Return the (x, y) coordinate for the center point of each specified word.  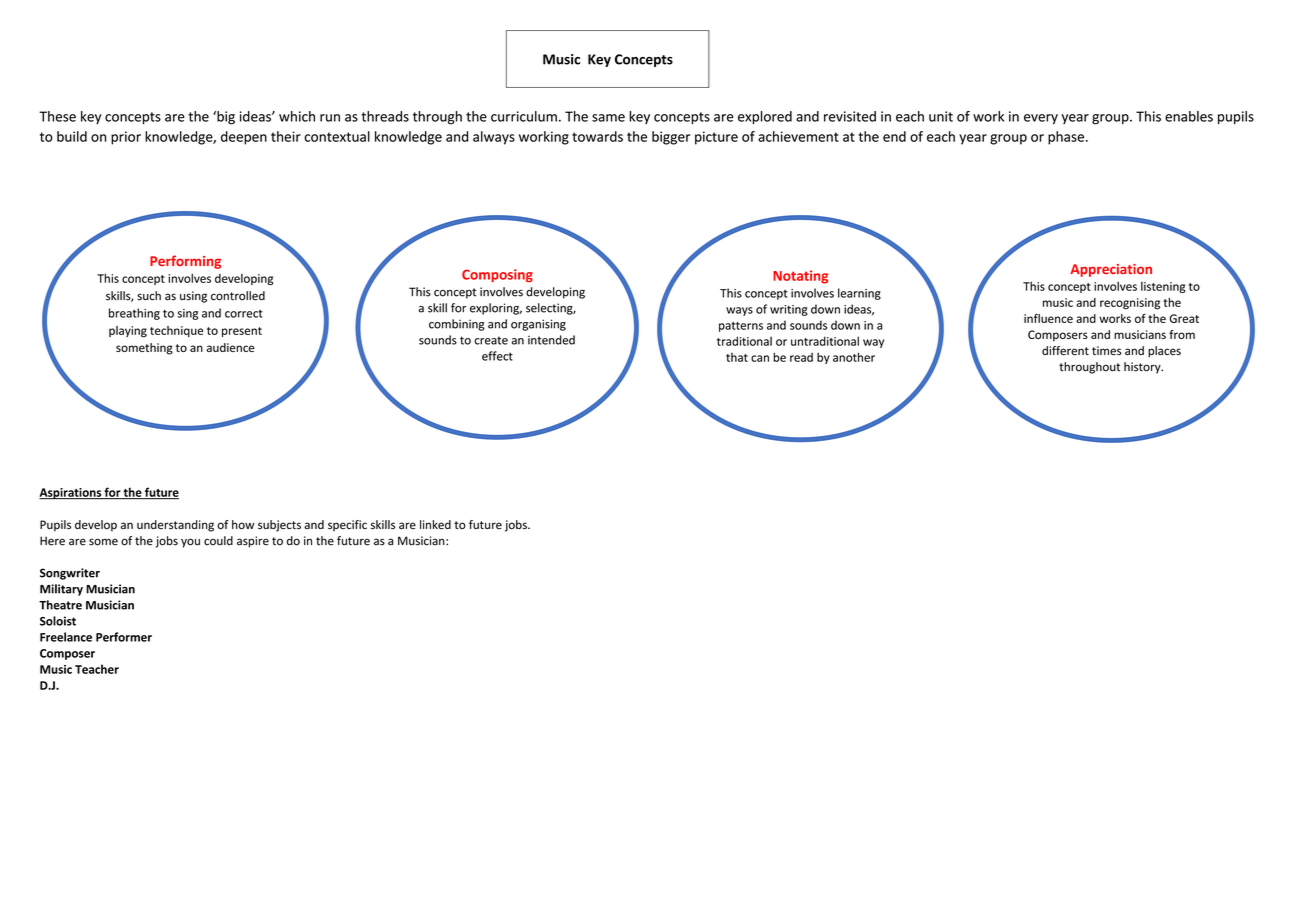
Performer (124, 637)
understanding (175, 526)
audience (231, 347)
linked (435, 525)
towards (597, 136)
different (1065, 351)
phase (1066, 138)
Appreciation (1111, 270)
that (737, 357)
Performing (185, 262)
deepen (244, 138)
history (1143, 368)
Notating (800, 277)
